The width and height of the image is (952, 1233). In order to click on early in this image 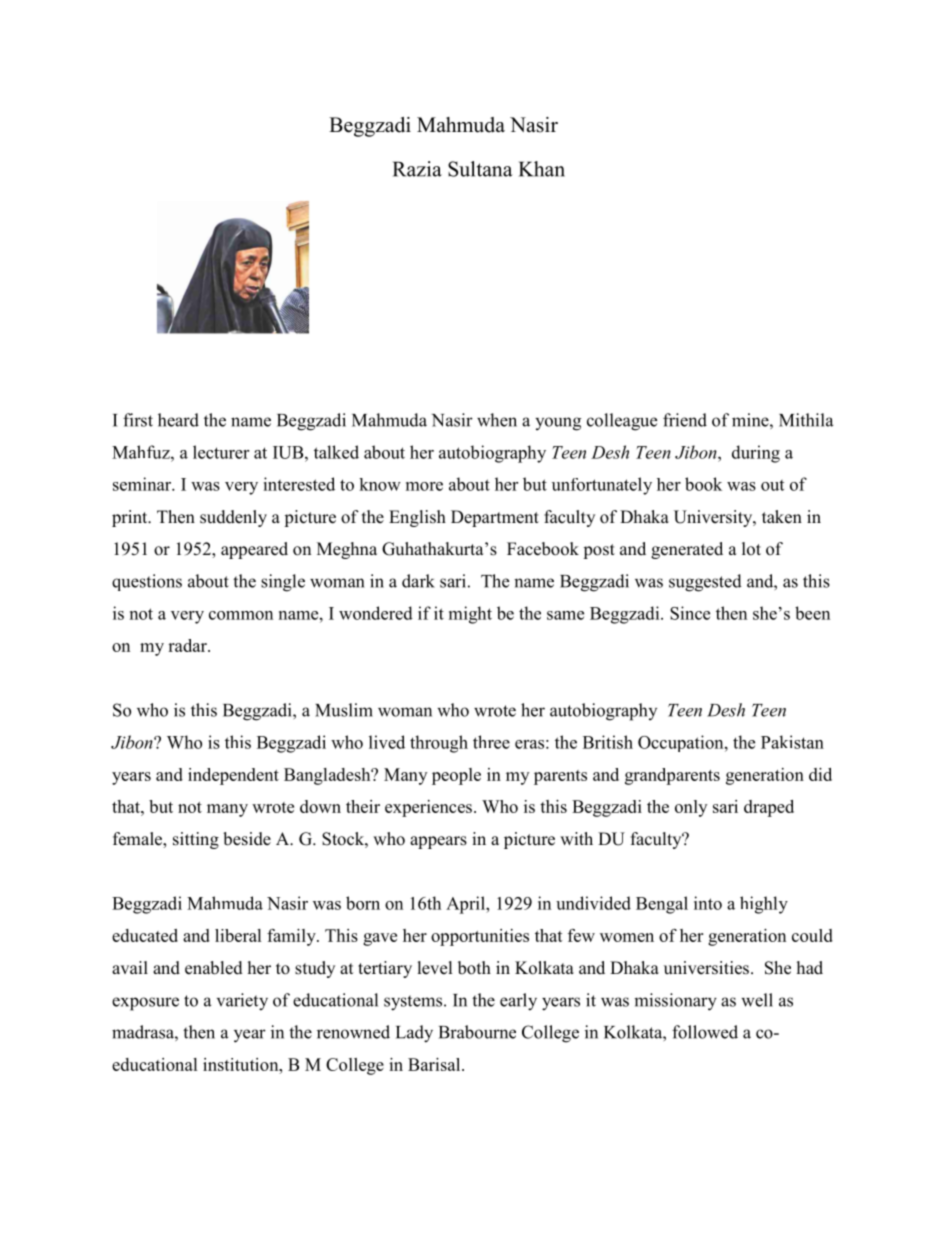, I will do `click(518, 1002)`.
